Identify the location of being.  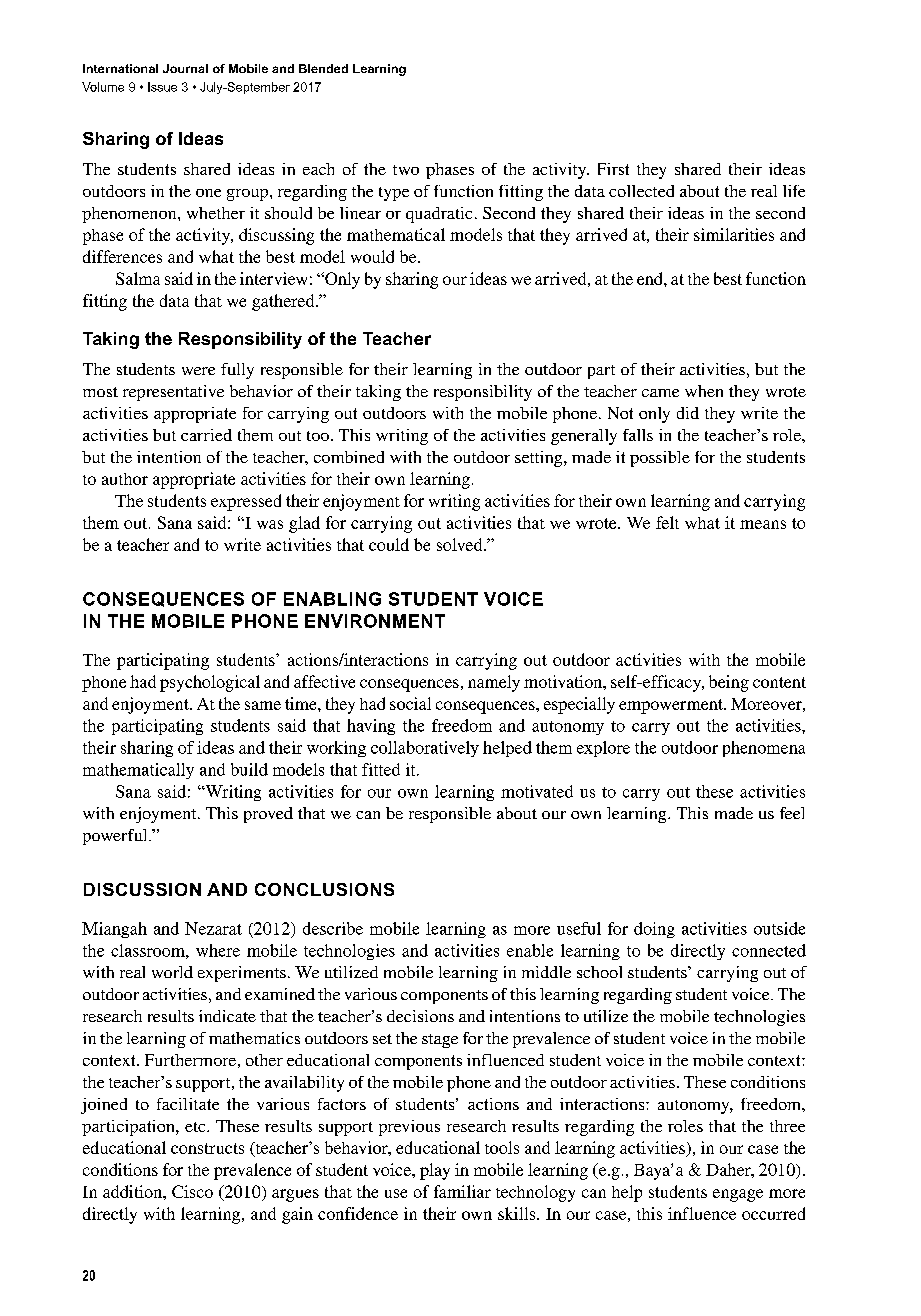
(729, 683).
